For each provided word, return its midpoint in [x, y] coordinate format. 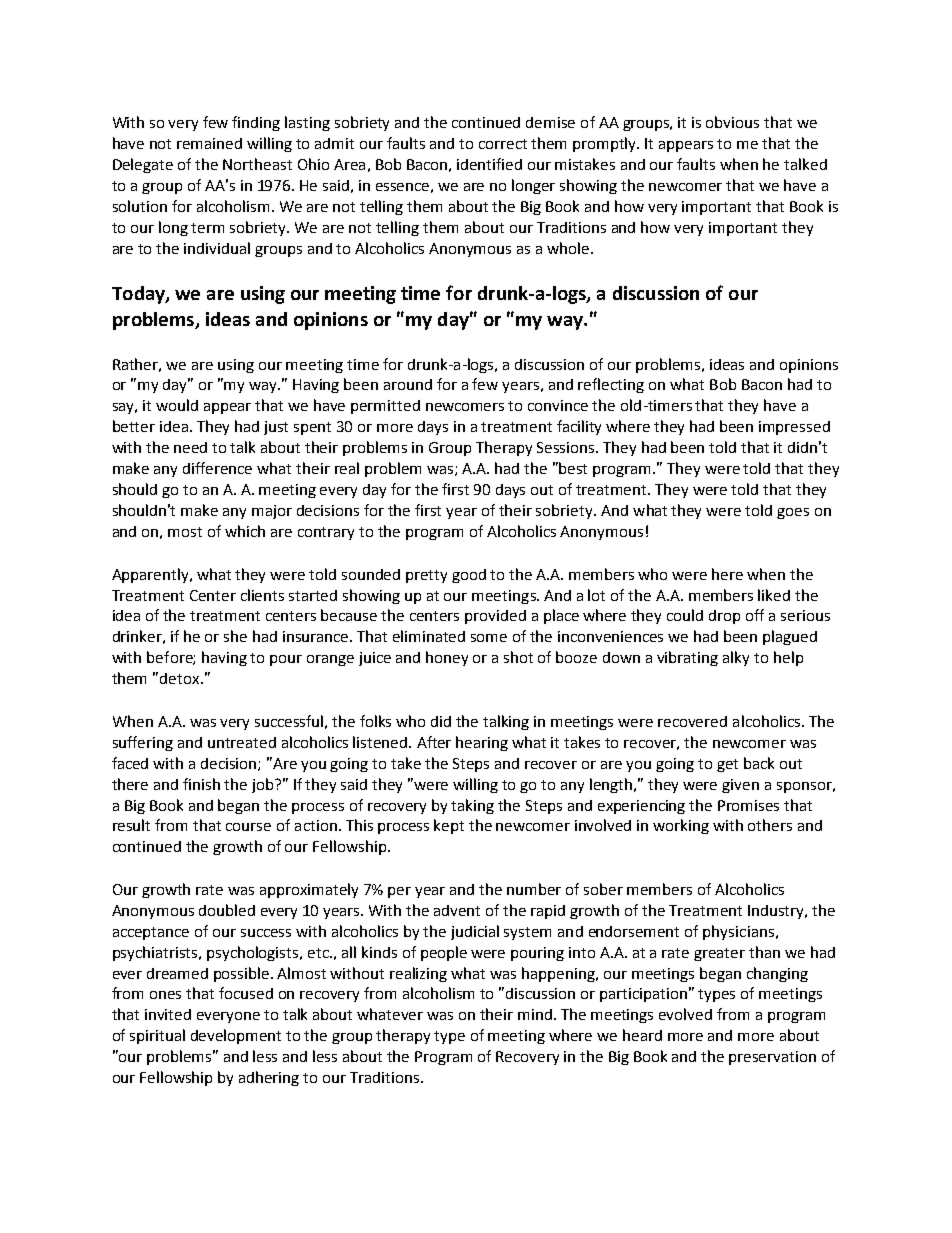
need [190, 447]
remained [209, 143]
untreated [242, 742]
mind [535, 1014]
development [236, 1036]
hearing [482, 743]
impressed [794, 428]
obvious [732, 122]
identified [489, 164]
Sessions [567, 447]
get [727, 765]
